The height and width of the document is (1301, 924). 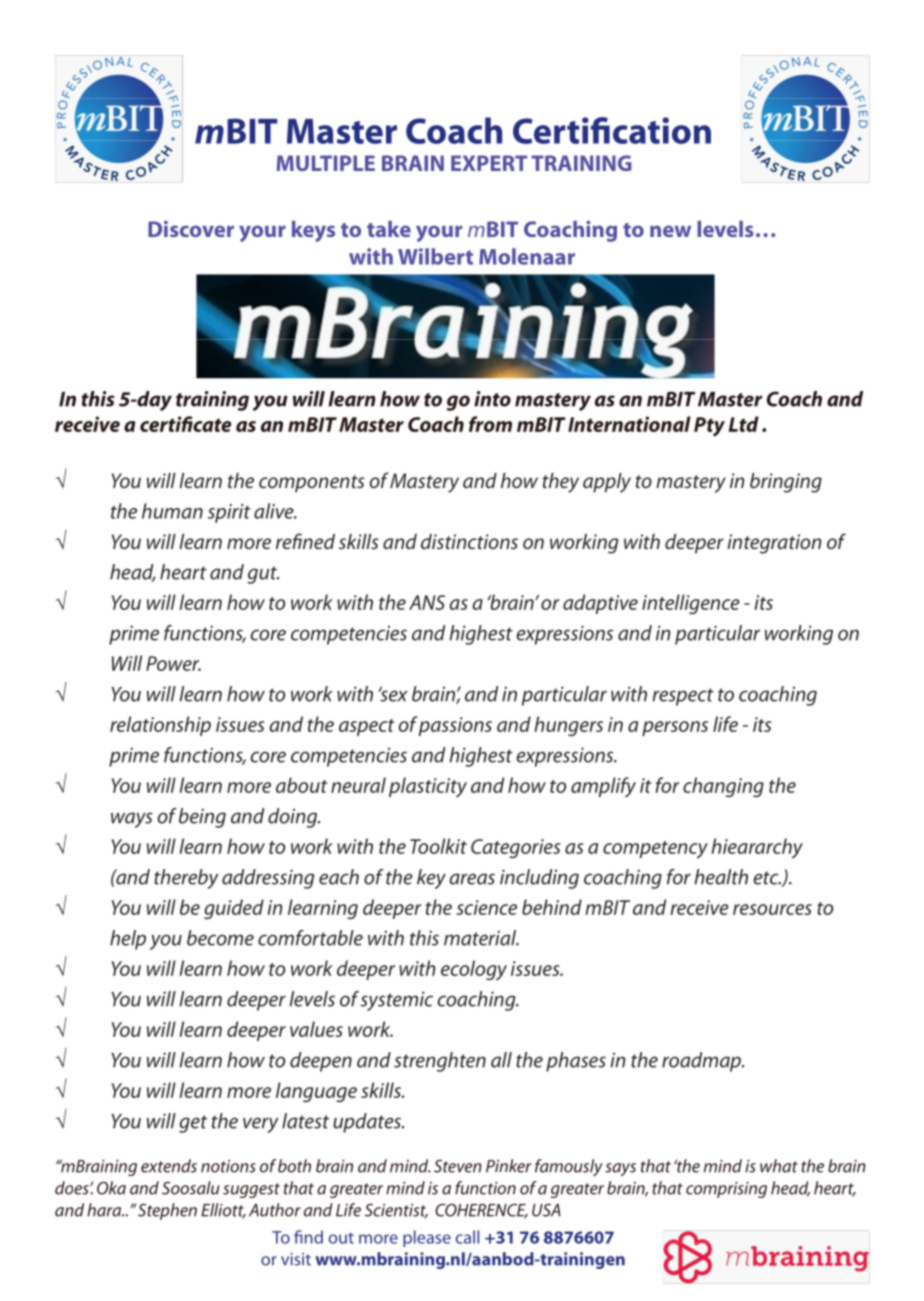 I want to click on sex, so click(x=393, y=695).
